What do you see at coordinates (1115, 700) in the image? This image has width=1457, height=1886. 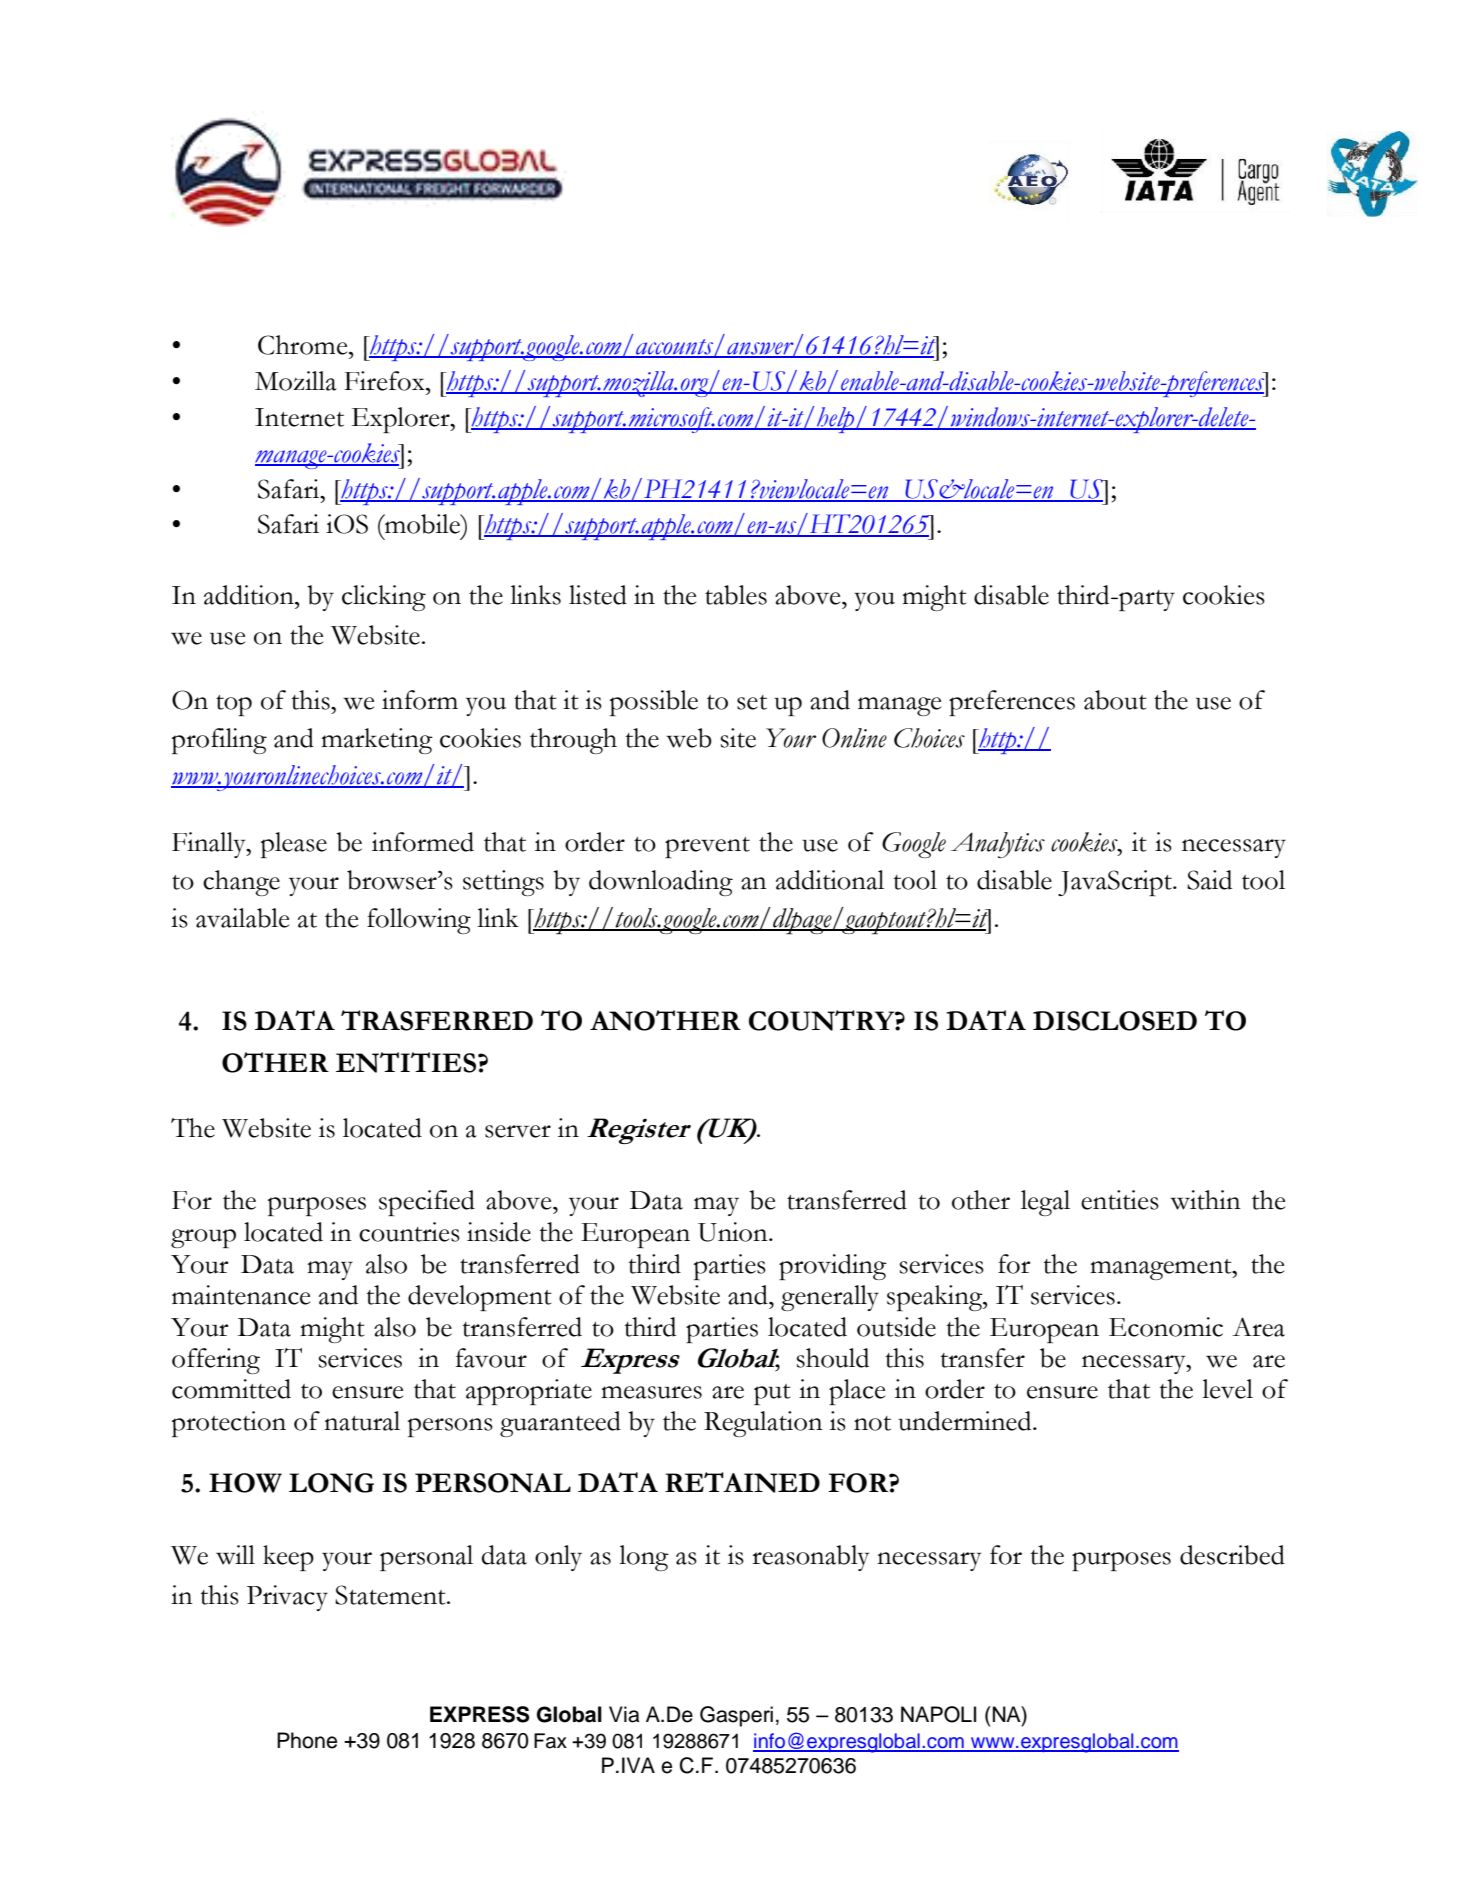 I see `about` at bounding box center [1115, 700].
